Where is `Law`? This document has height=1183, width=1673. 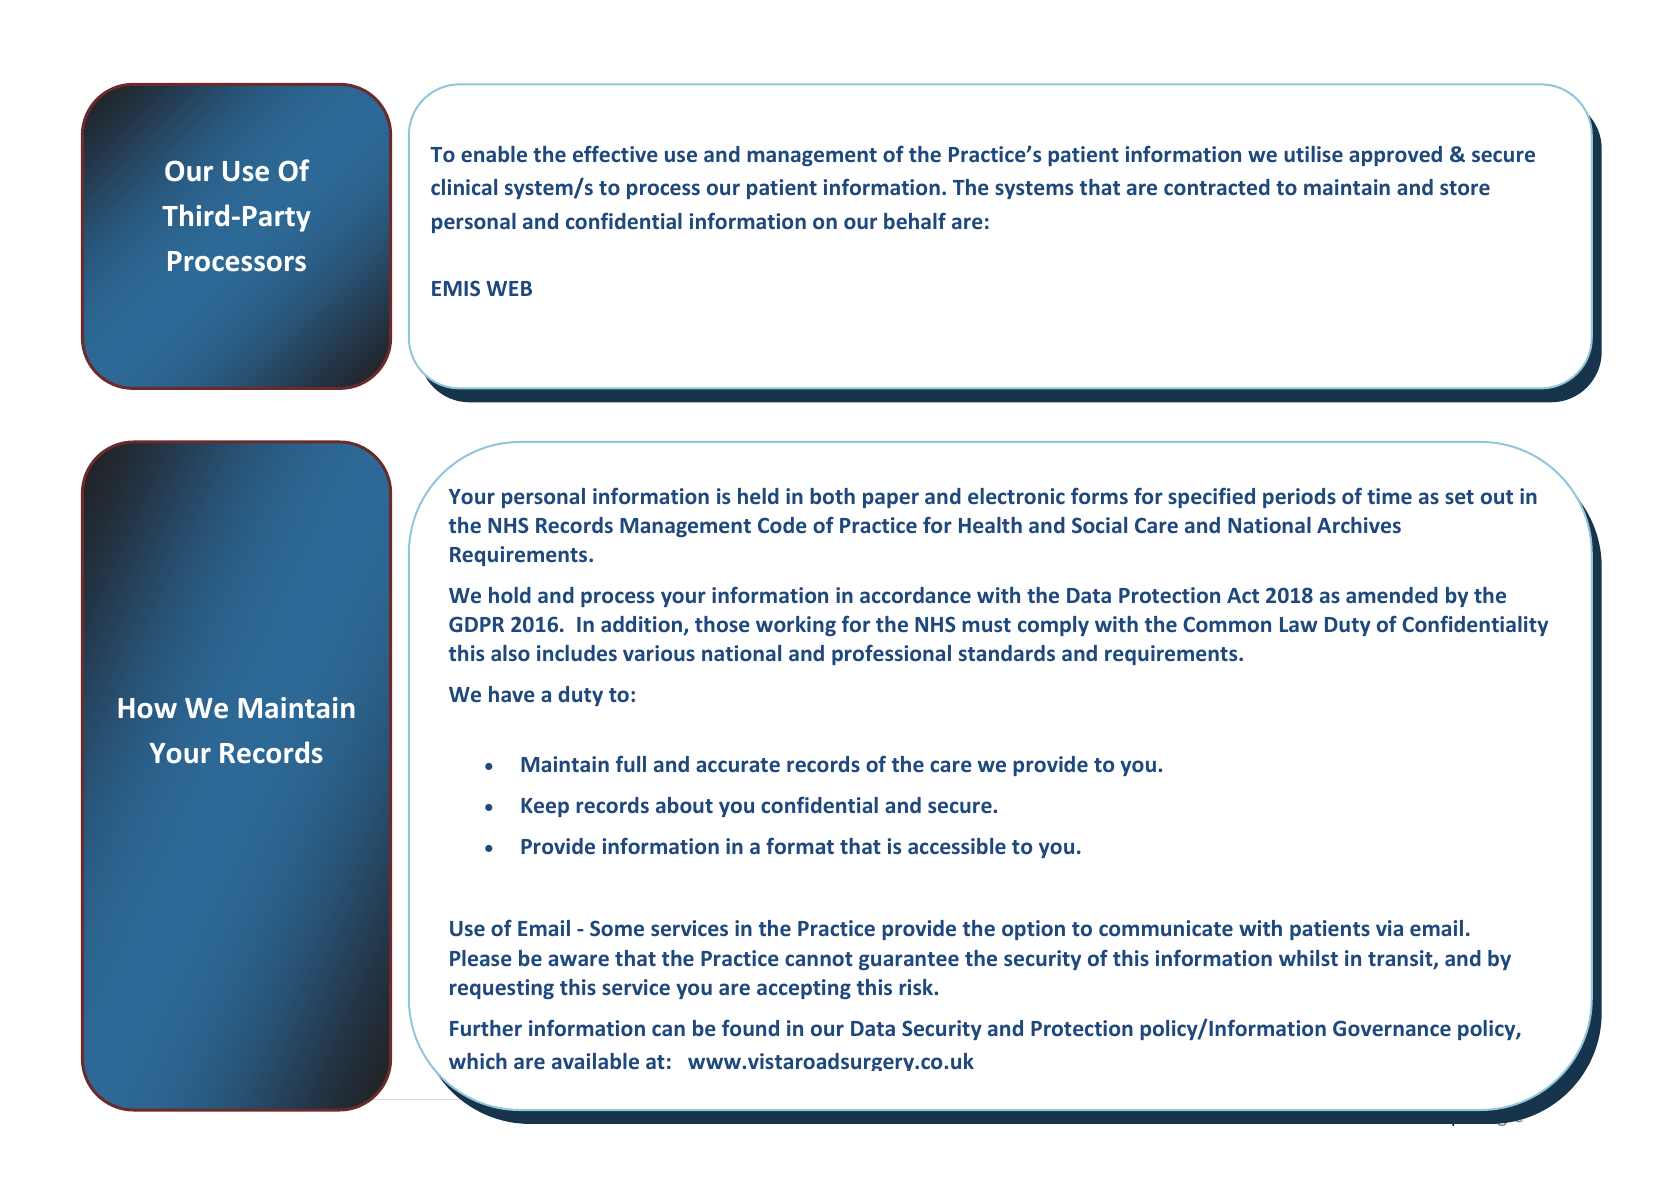 Law is located at coordinates (1299, 624).
